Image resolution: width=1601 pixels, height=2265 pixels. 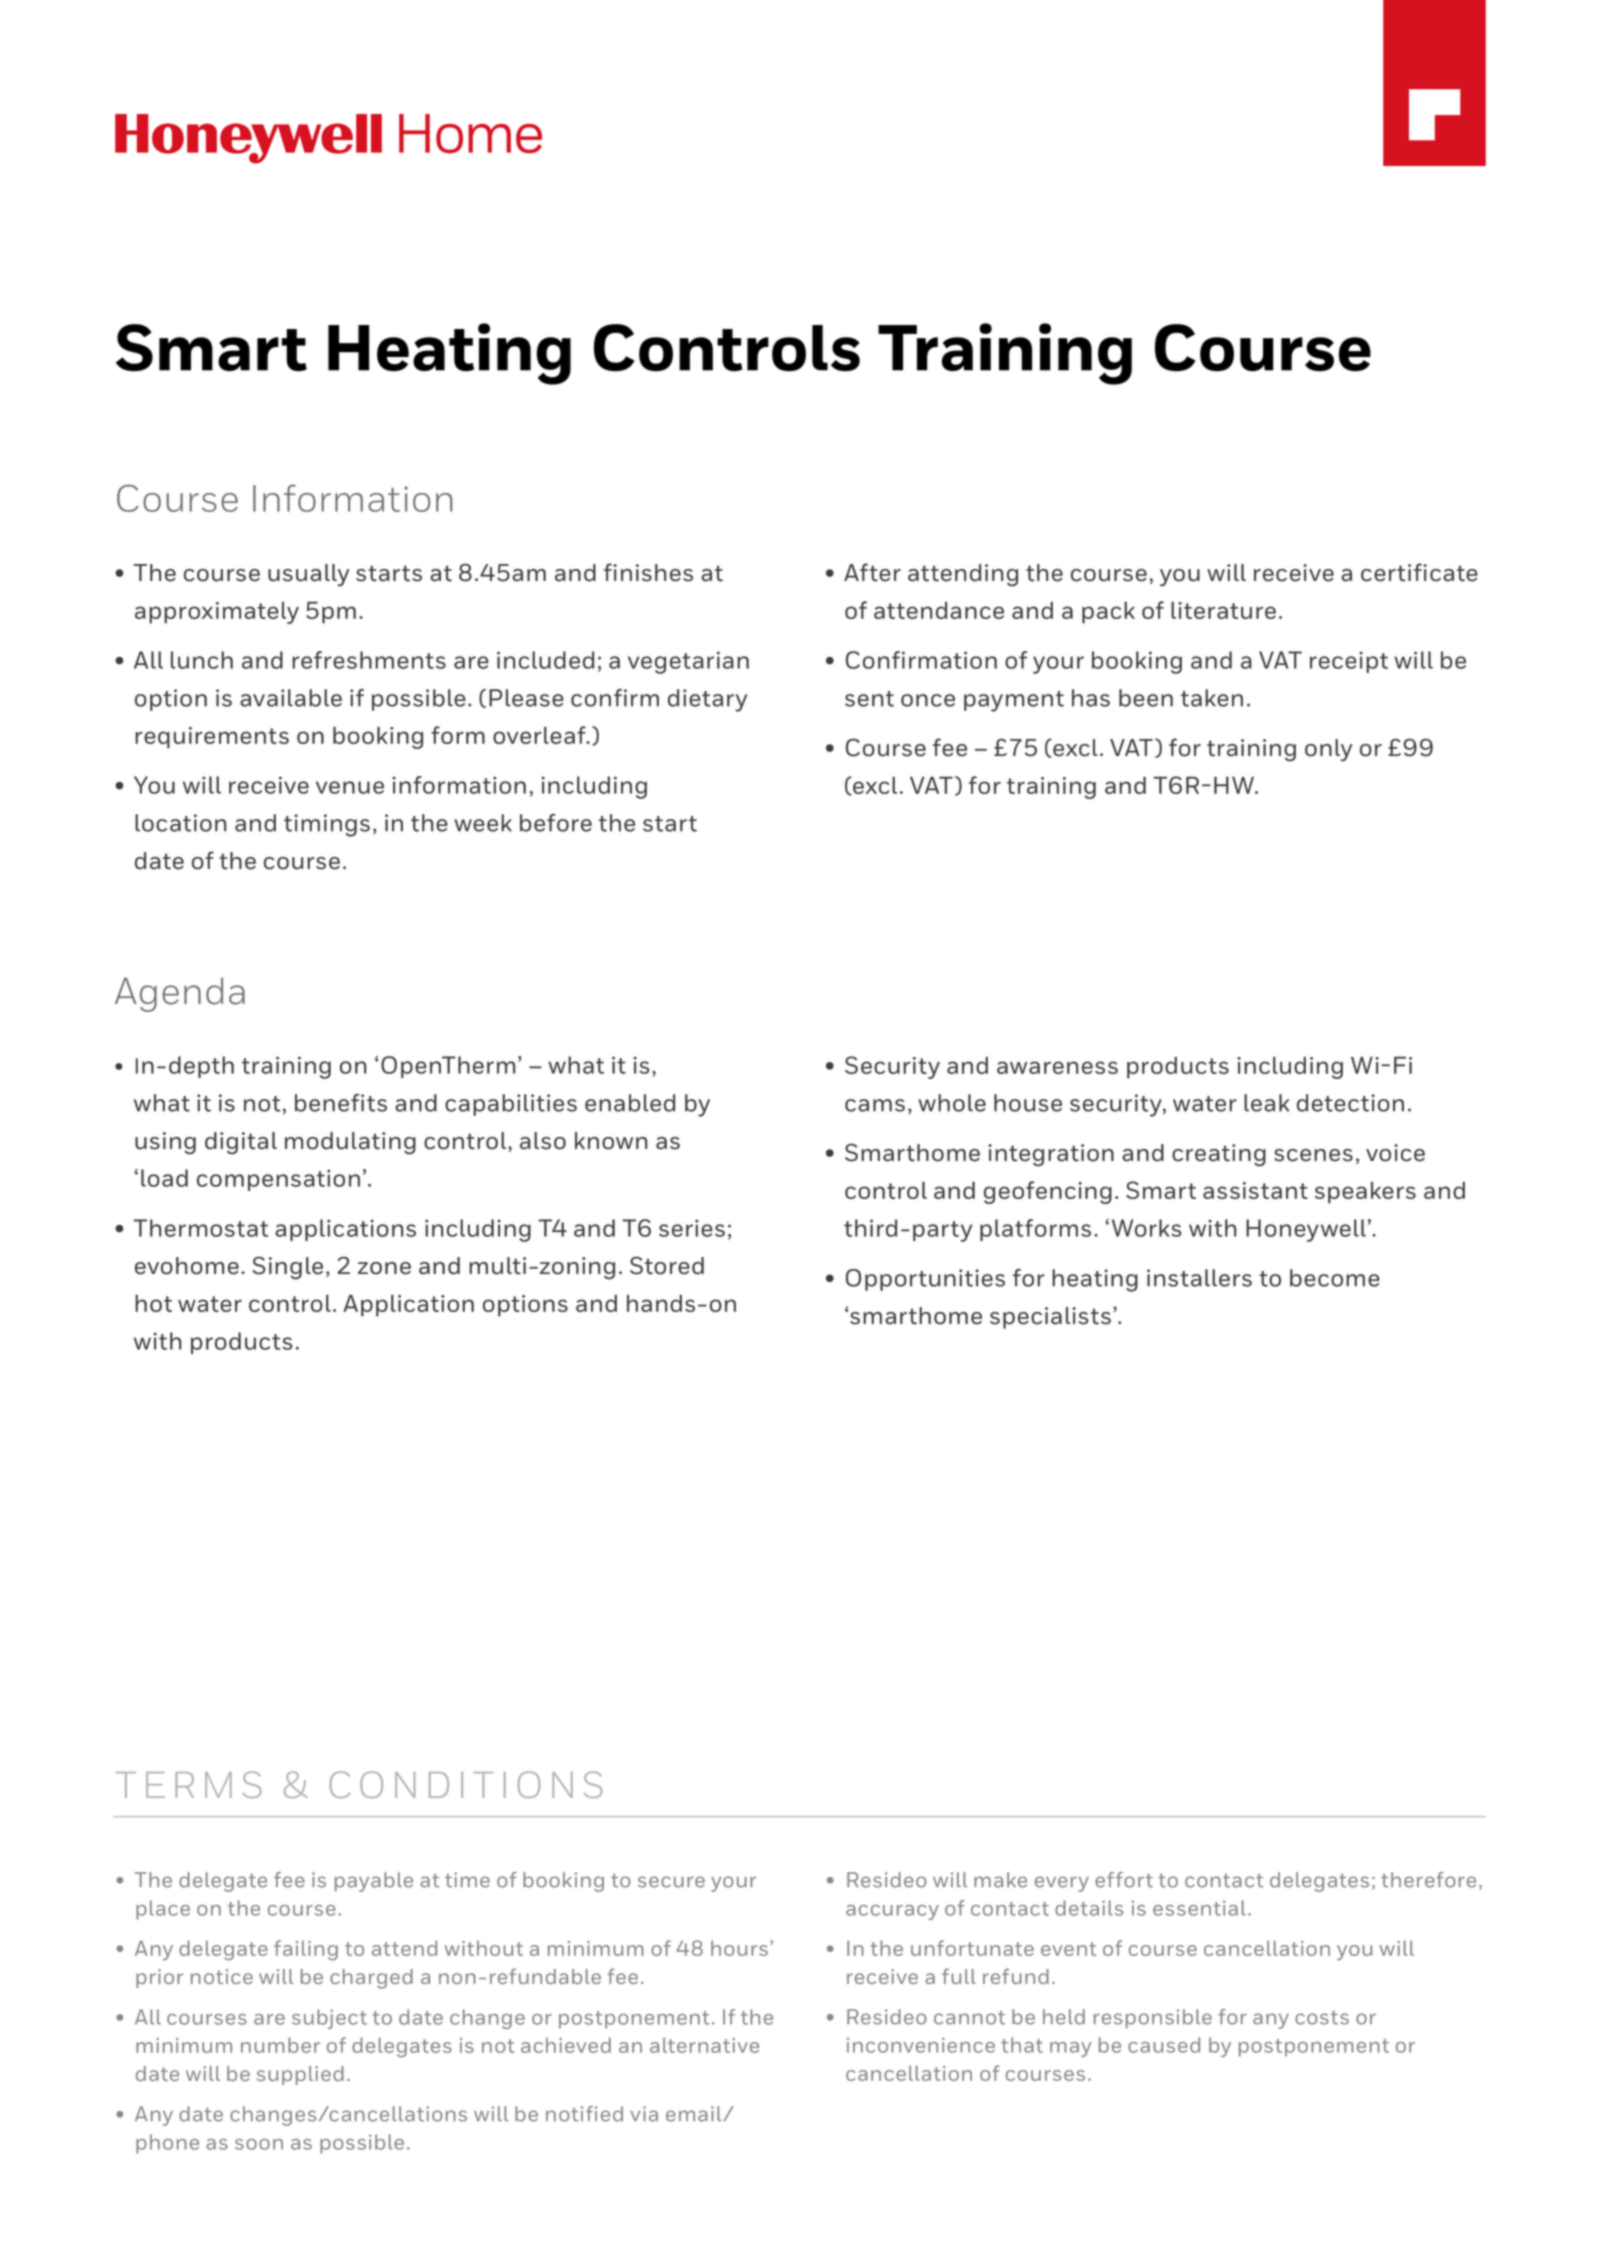 What do you see at coordinates (341, 1103) in the screenshot?
I see `benefits` at bounding box center [341, 1103].
